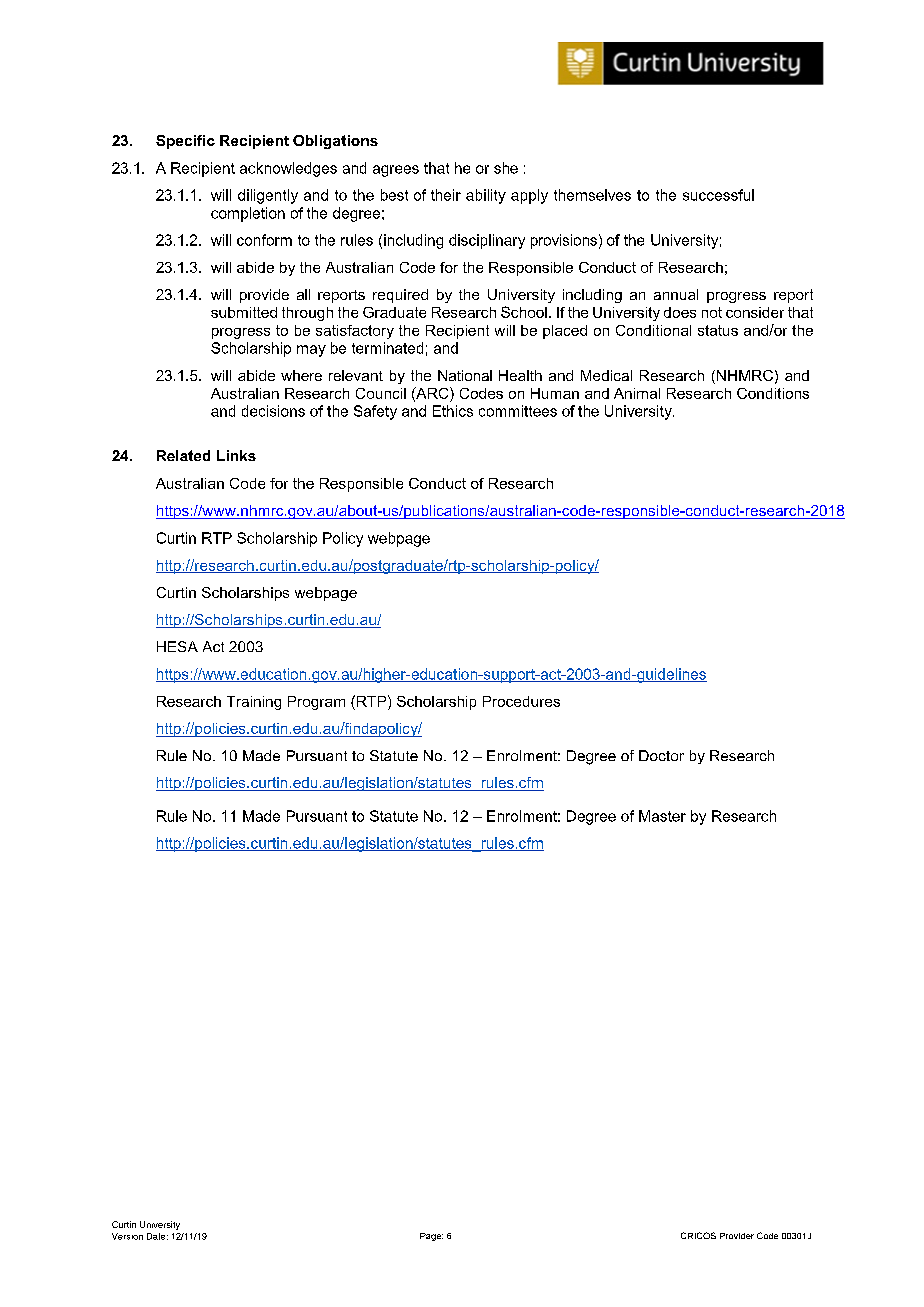  I want to click on Doctor, so click(661, 755).
